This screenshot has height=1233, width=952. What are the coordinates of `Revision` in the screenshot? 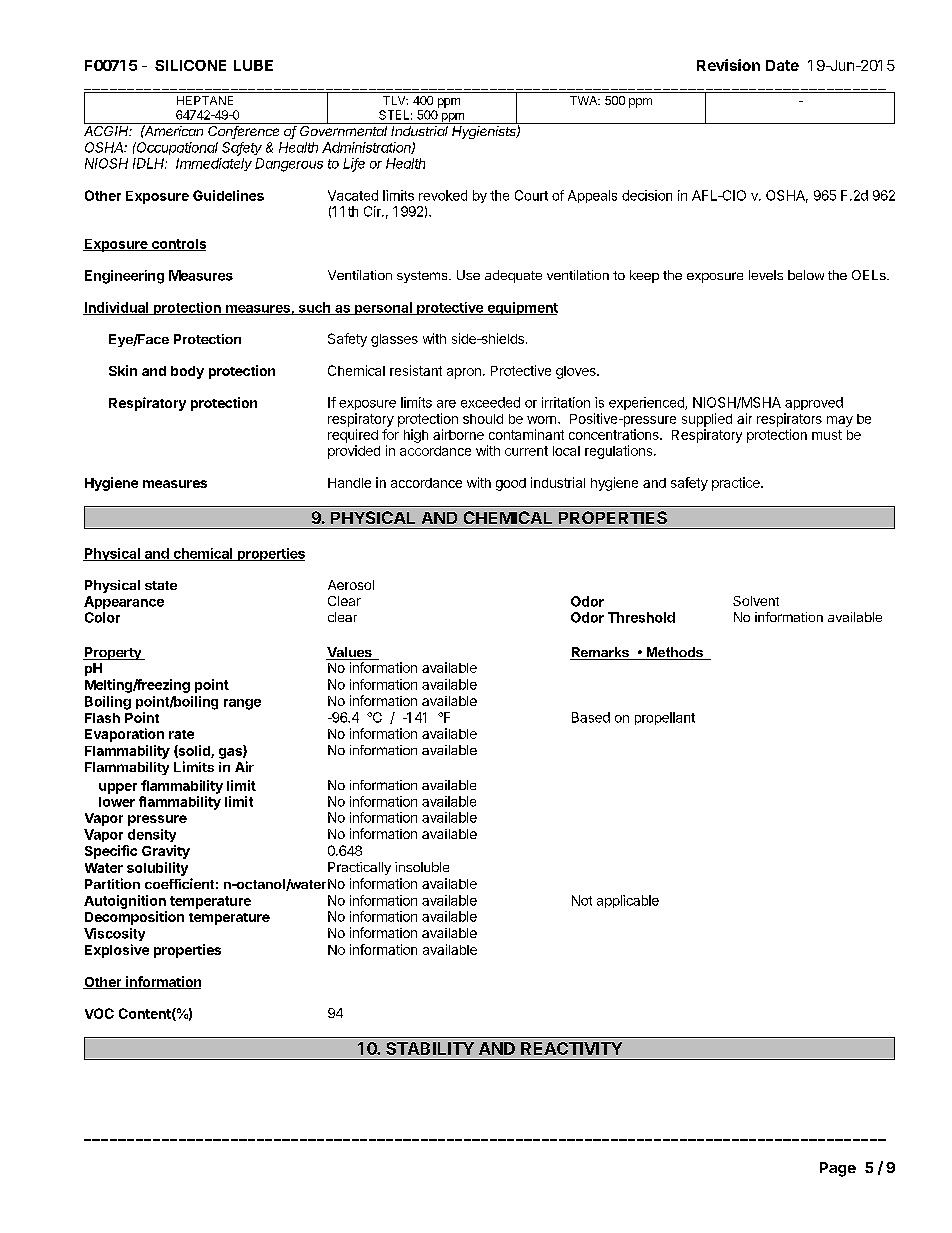 It's located at (728, 65).
